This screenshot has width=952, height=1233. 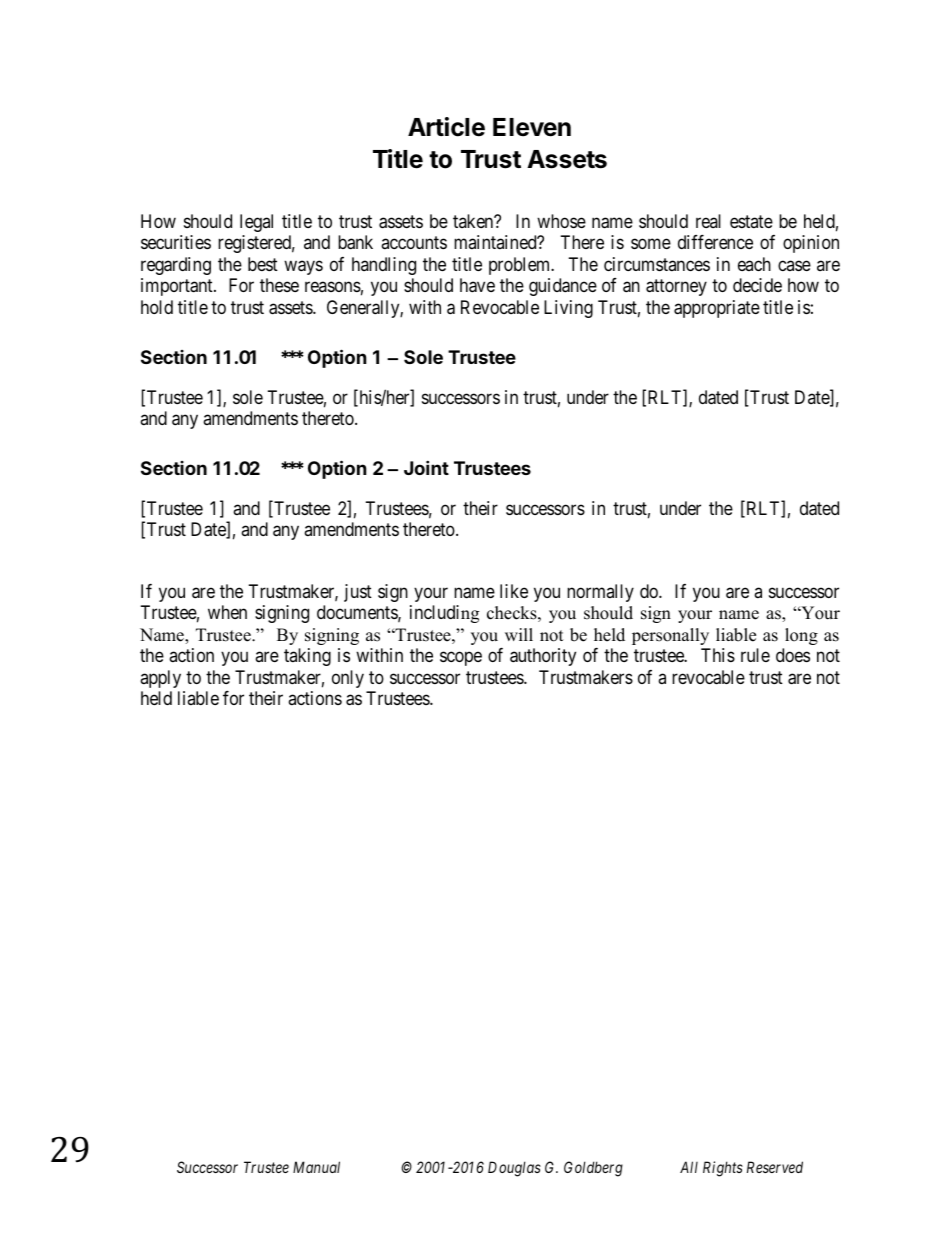 I want to click on only, so click(x=348, y=679).
